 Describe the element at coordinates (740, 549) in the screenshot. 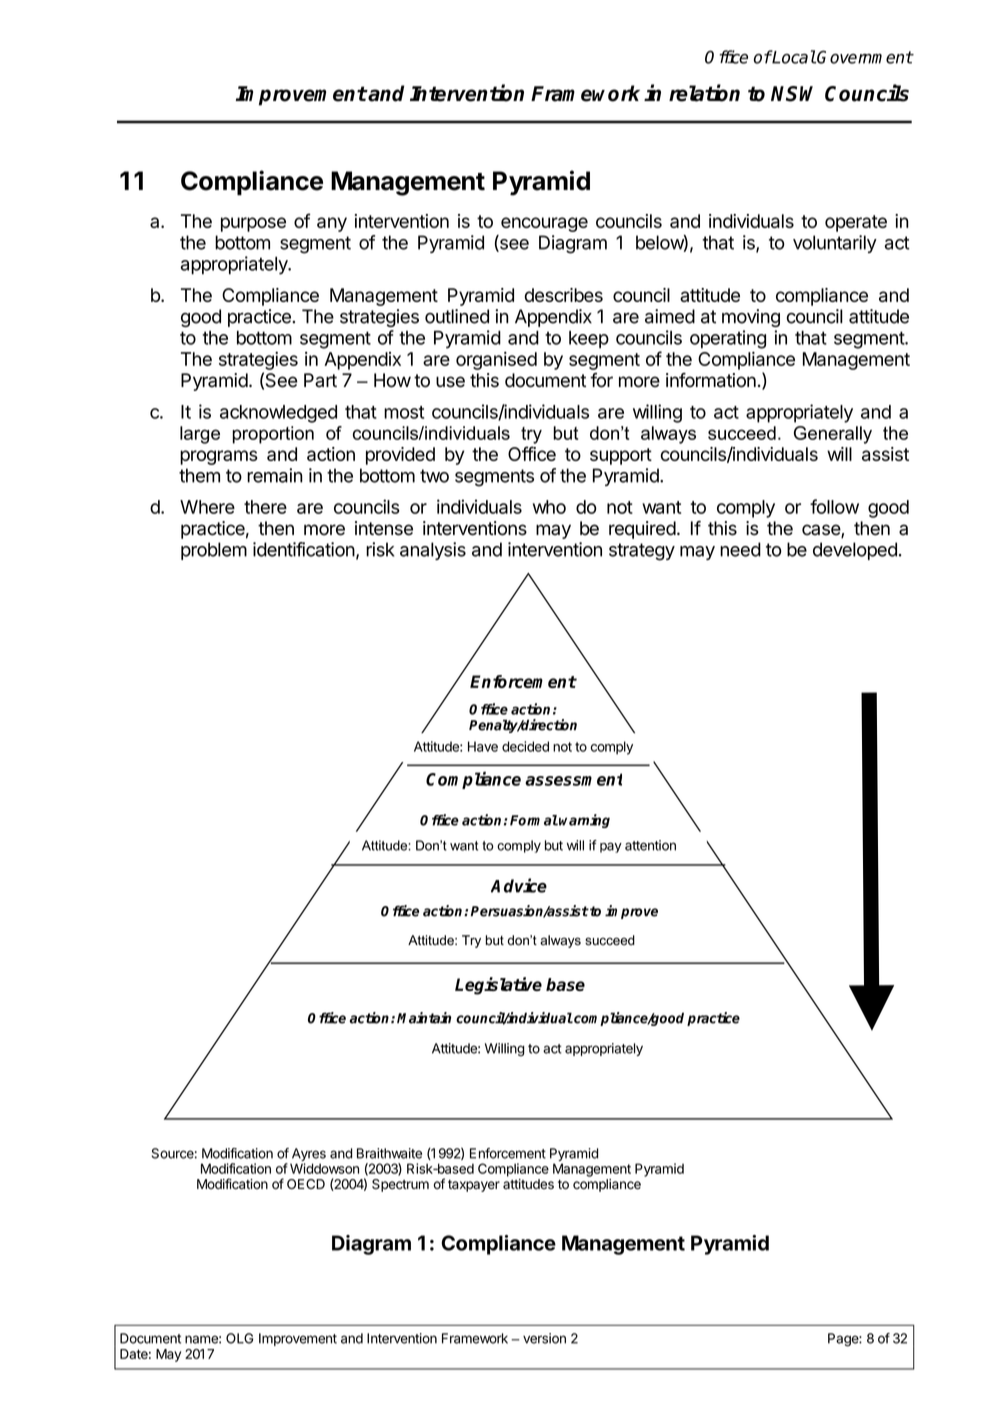

I see `need` at that location.
